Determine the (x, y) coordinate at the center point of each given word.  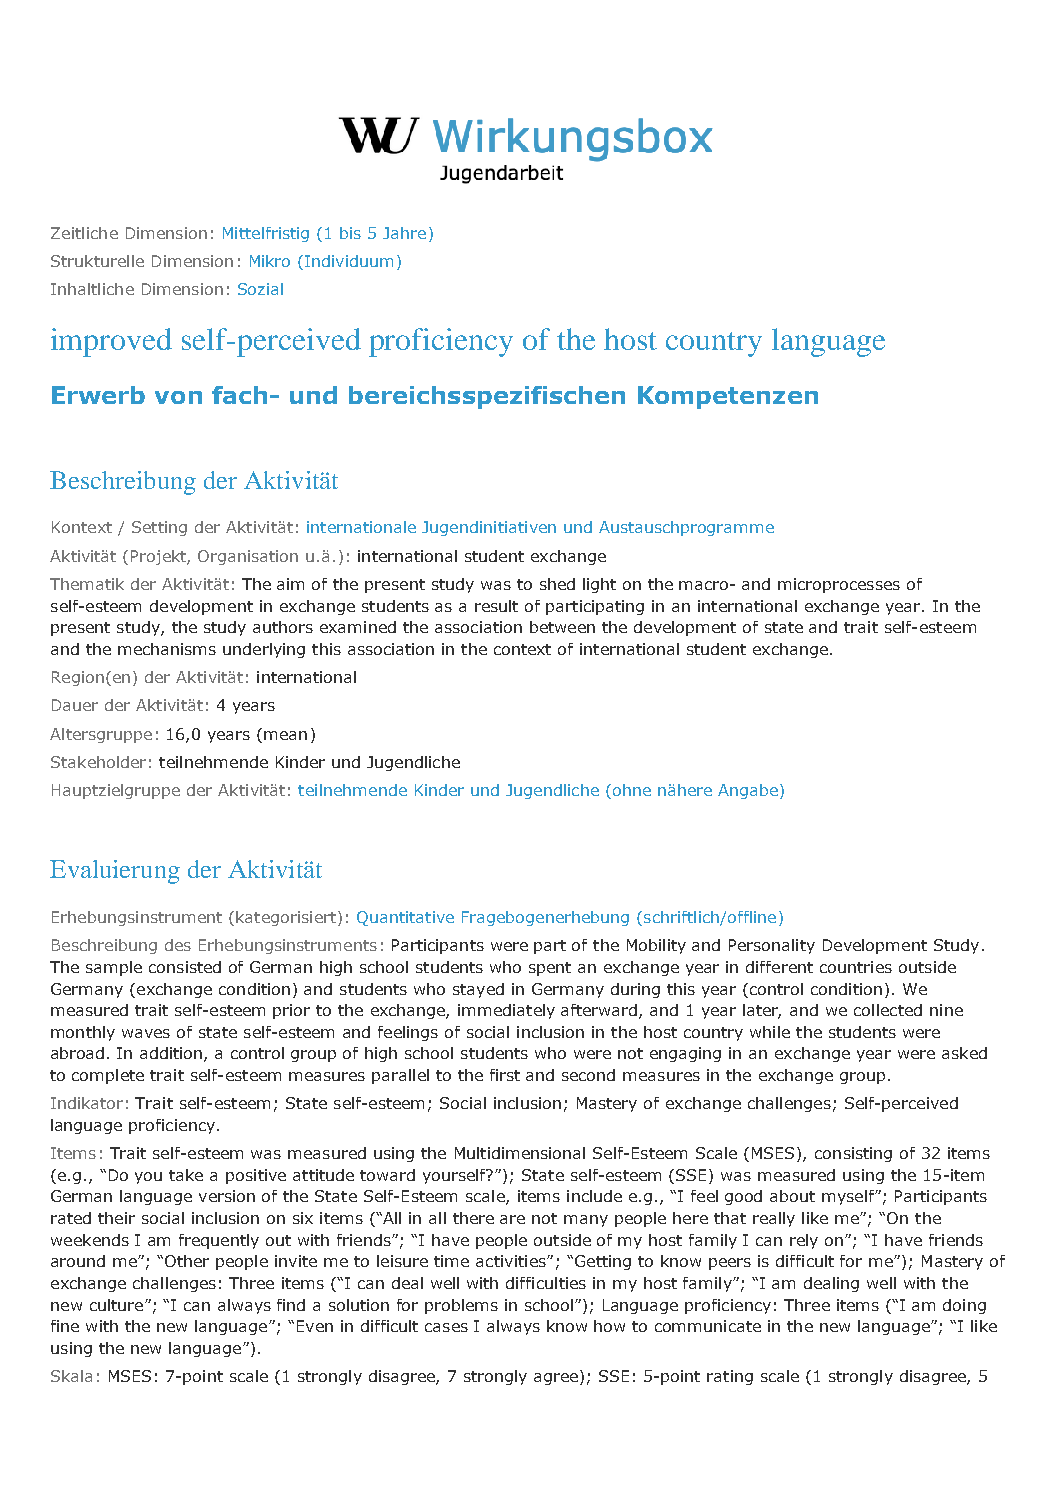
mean (285, 735)
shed (557, 584)
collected (888, 1010)
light (599, 585)
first (505, 1075)
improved (111, 342)
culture (118, 1305)
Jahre (404, 233)
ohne (632, 790)
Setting (159, 528)
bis (350, 233)
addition (172, 1054)
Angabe (748, 791)
